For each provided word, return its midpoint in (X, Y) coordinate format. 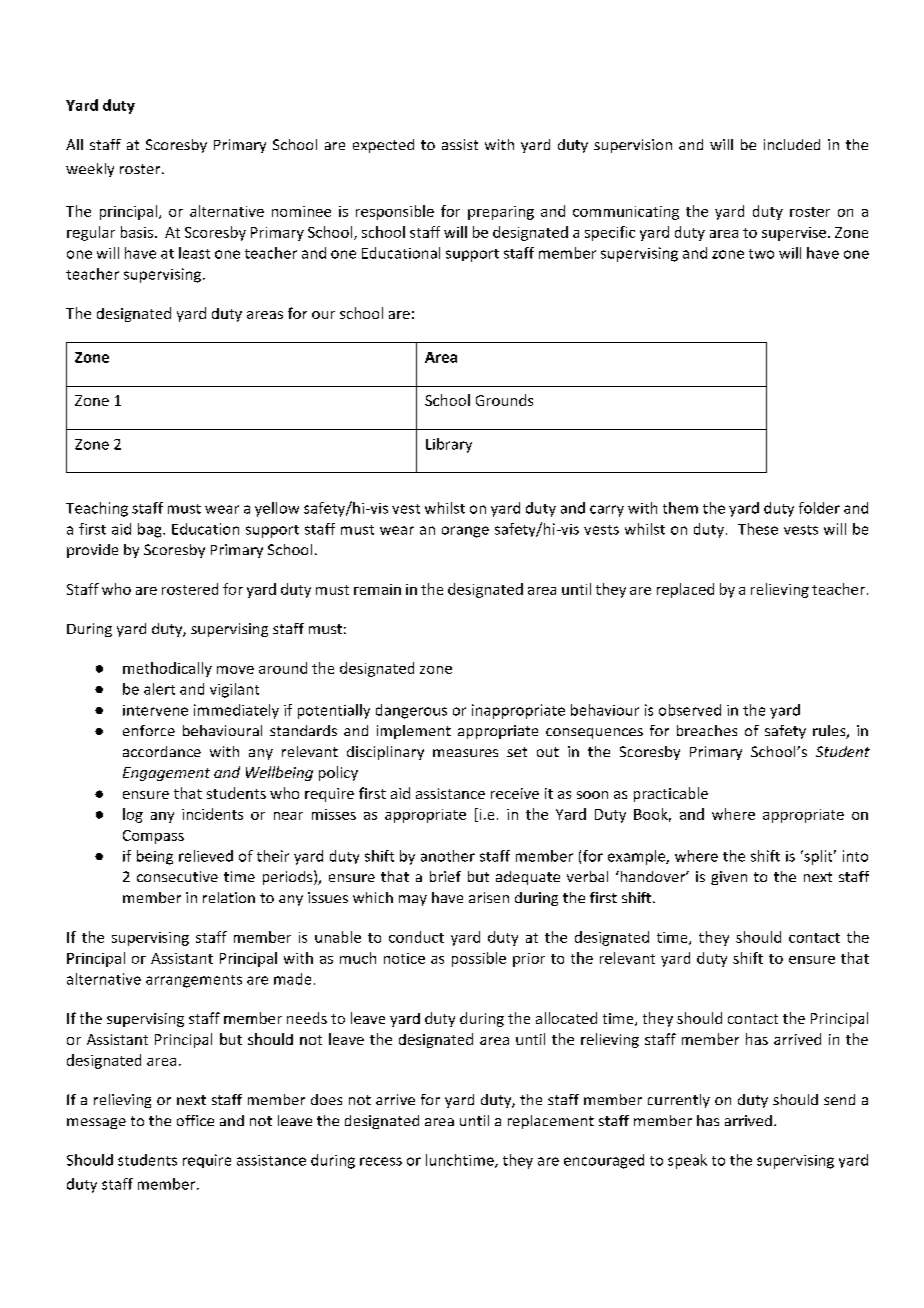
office (195, 1120)
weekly (90, 170)
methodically (167, 669)
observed (690, 710)
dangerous (411, 711)
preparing (501, 213)
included (792, 144)
